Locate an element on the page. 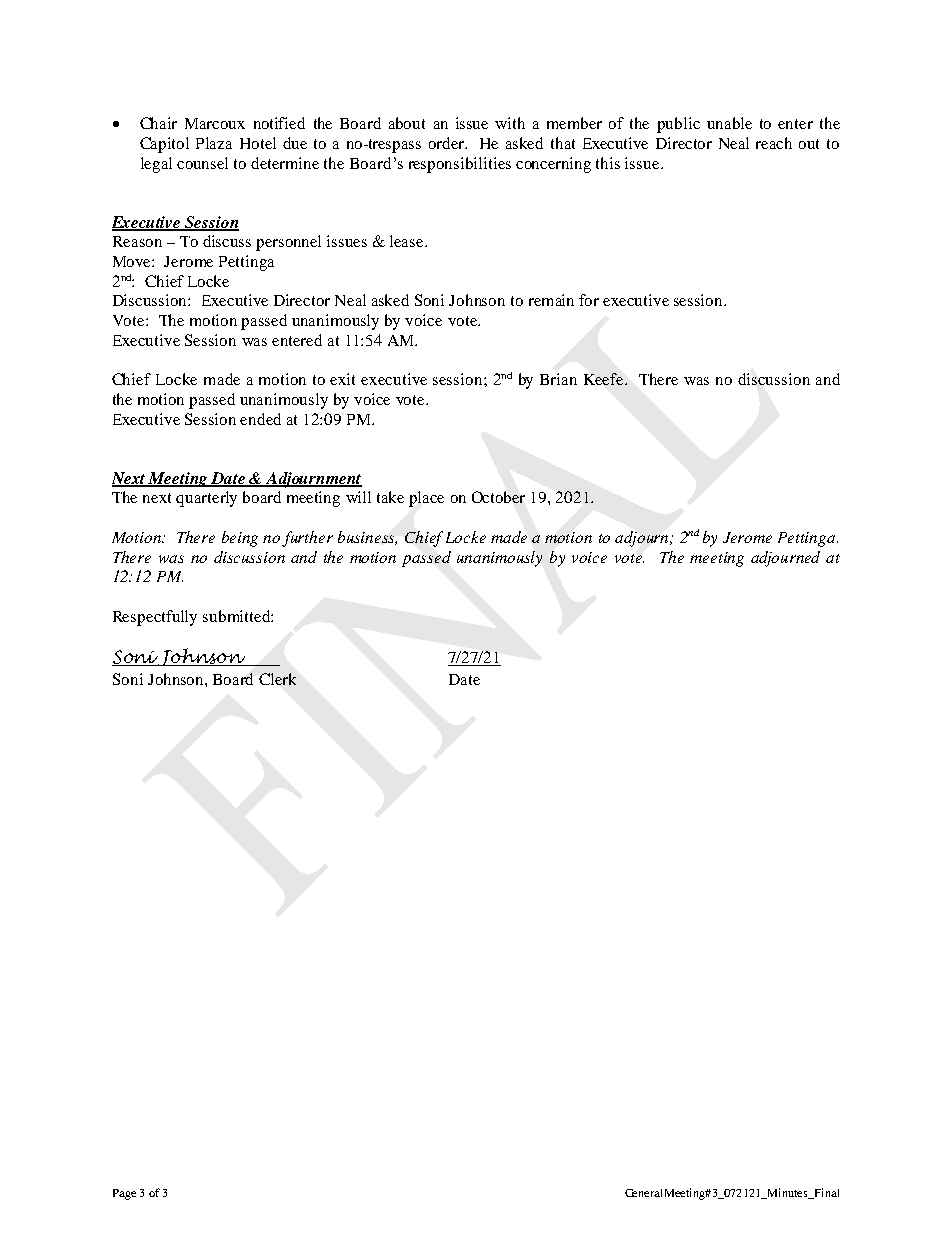  order is located at coordinates (448, 143).
